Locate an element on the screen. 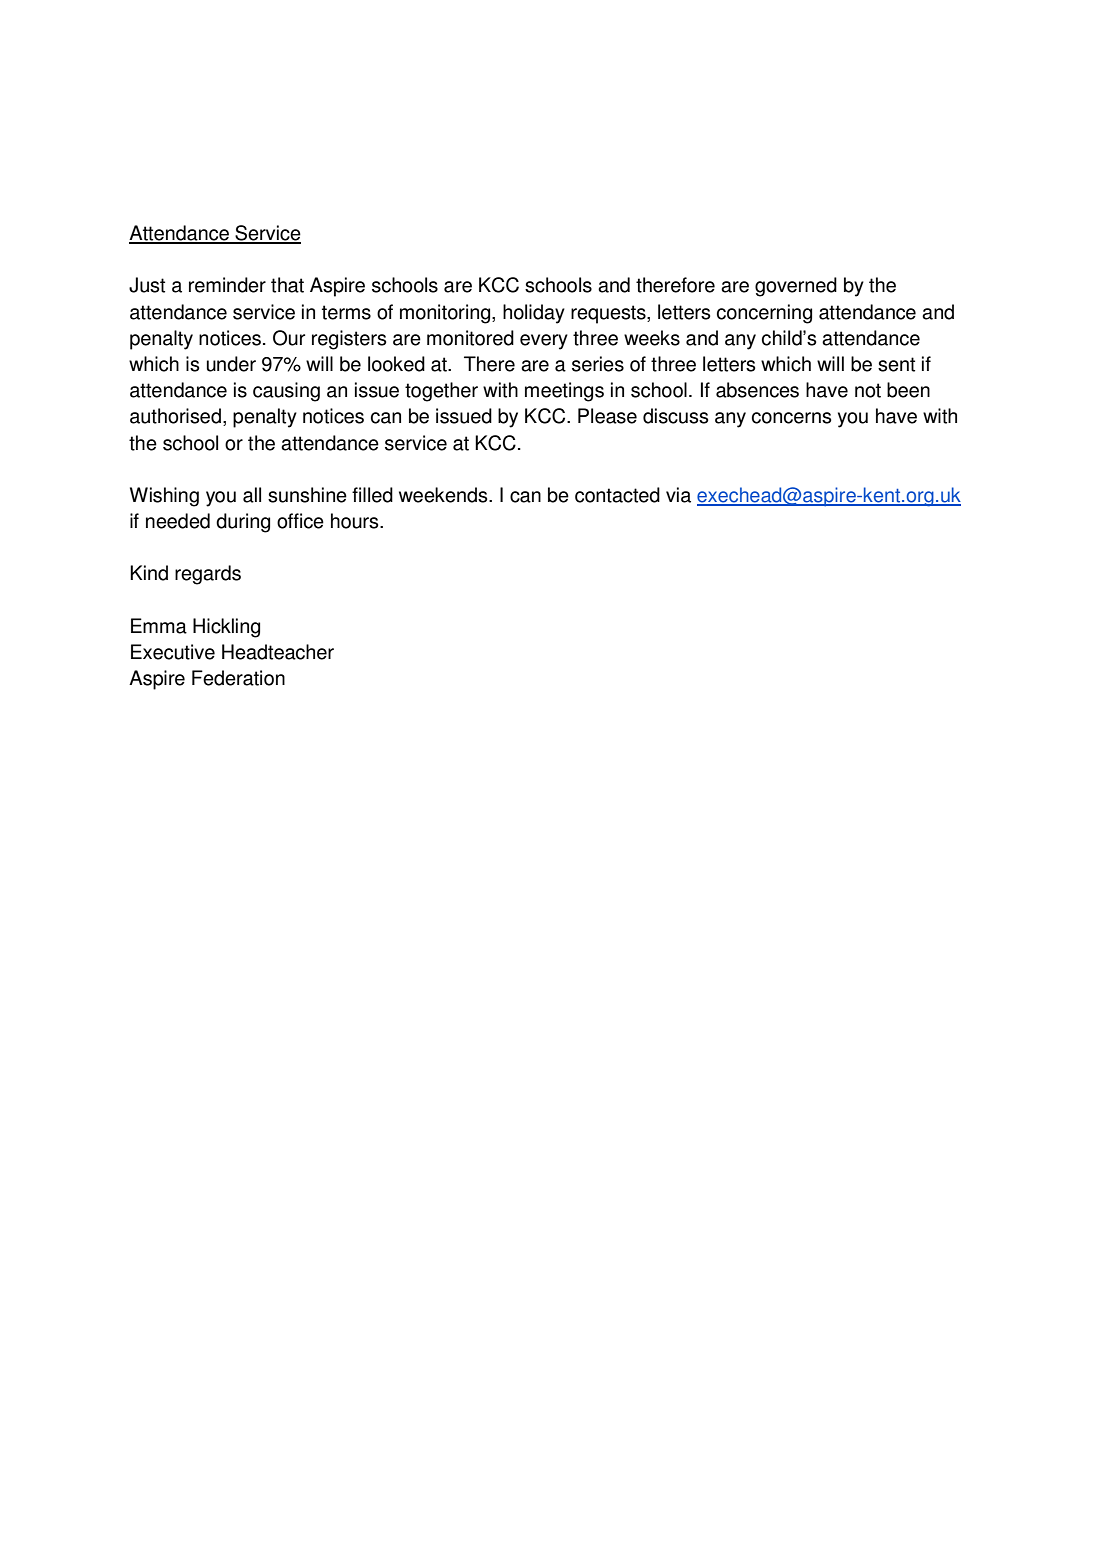  contacted is located at coordinates (617, 495).
